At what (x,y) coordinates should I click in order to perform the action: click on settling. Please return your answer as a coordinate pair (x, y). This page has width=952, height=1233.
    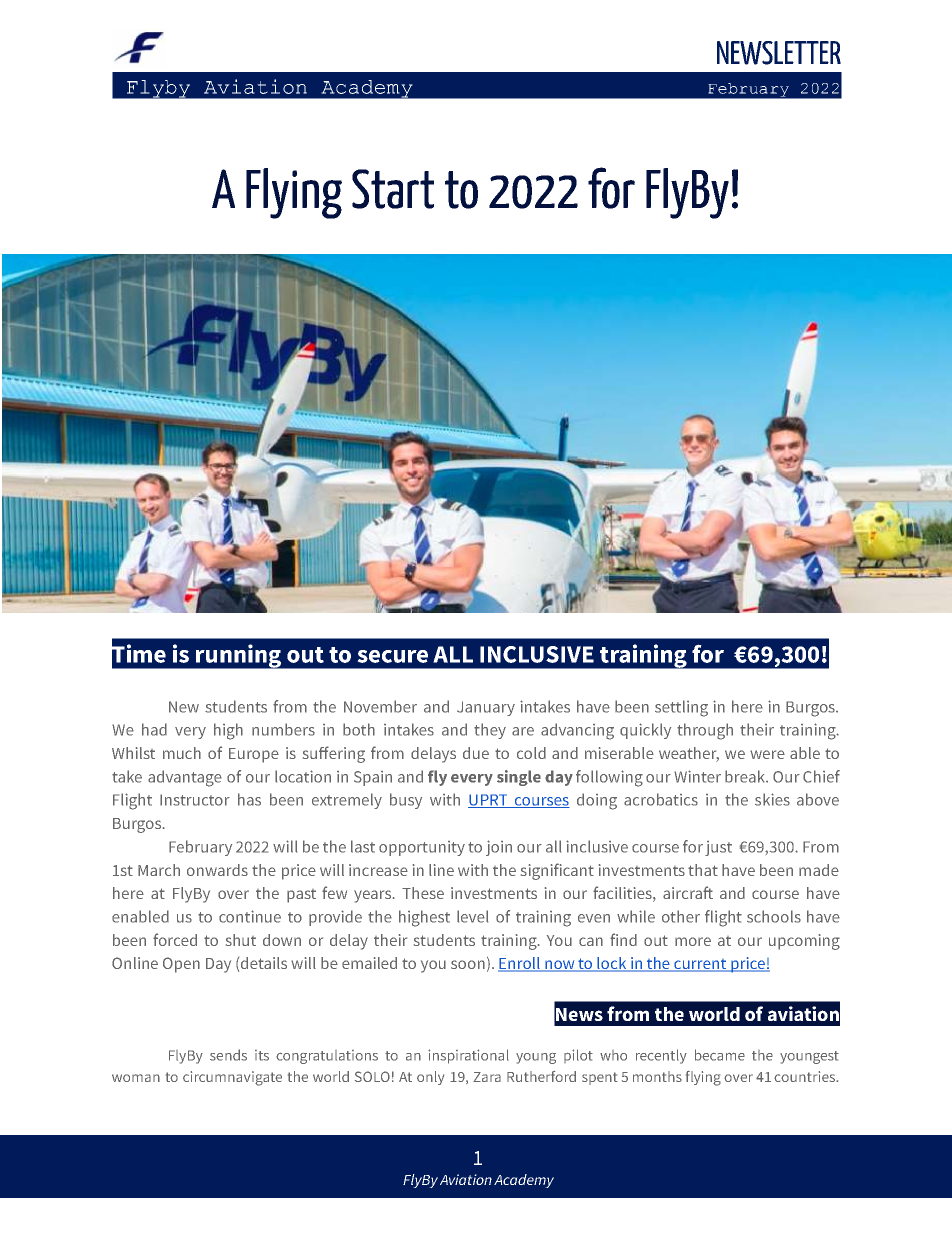
    Looking at the image, I should click on (681, 708).
